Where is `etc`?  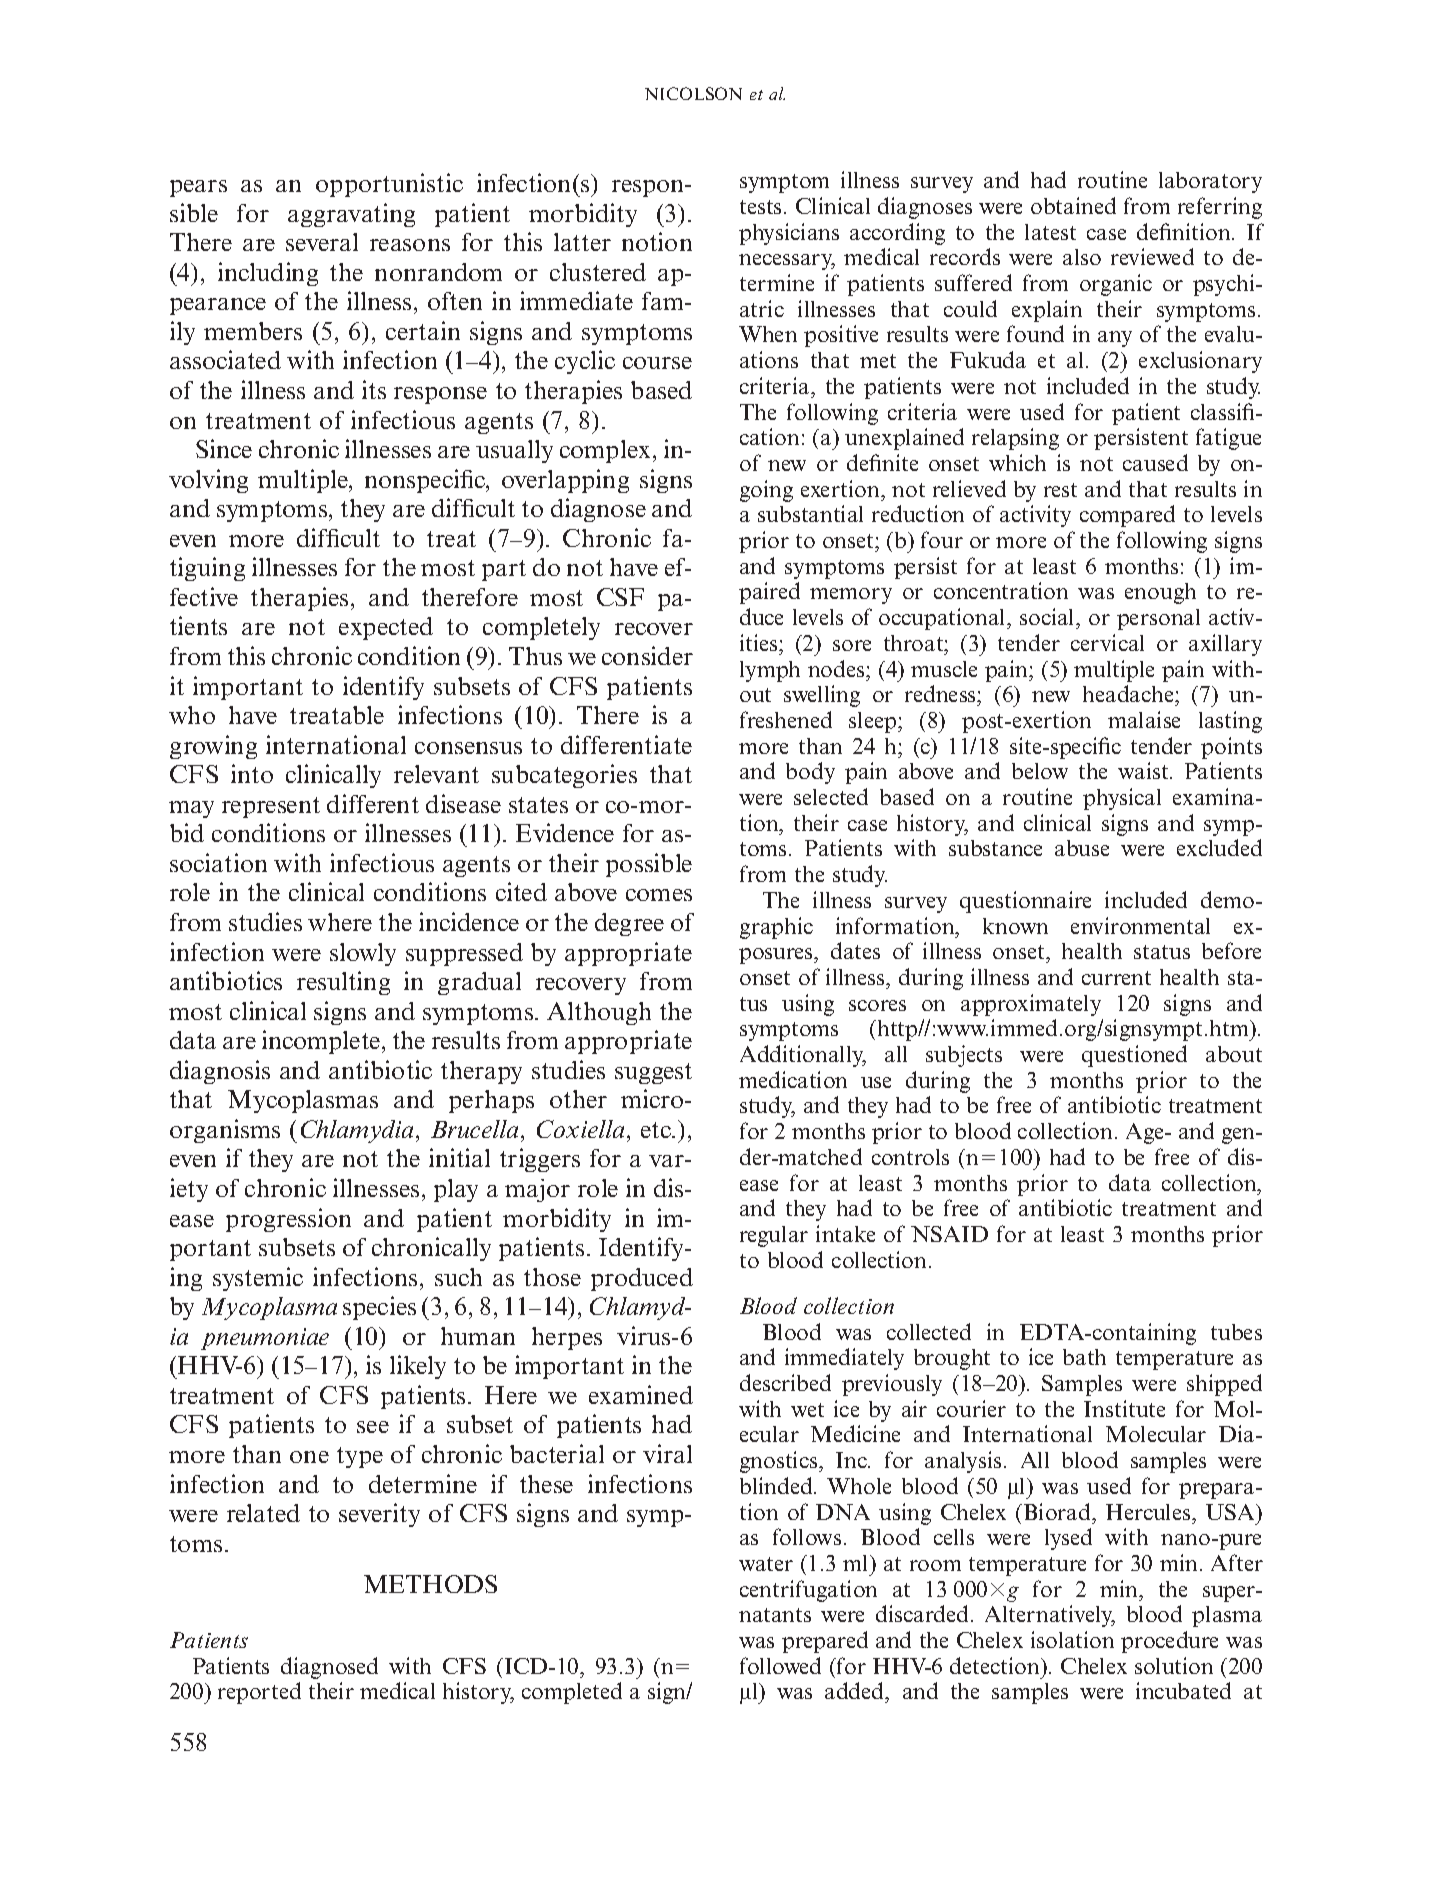 etc is located at coordinates (657, 1130).
